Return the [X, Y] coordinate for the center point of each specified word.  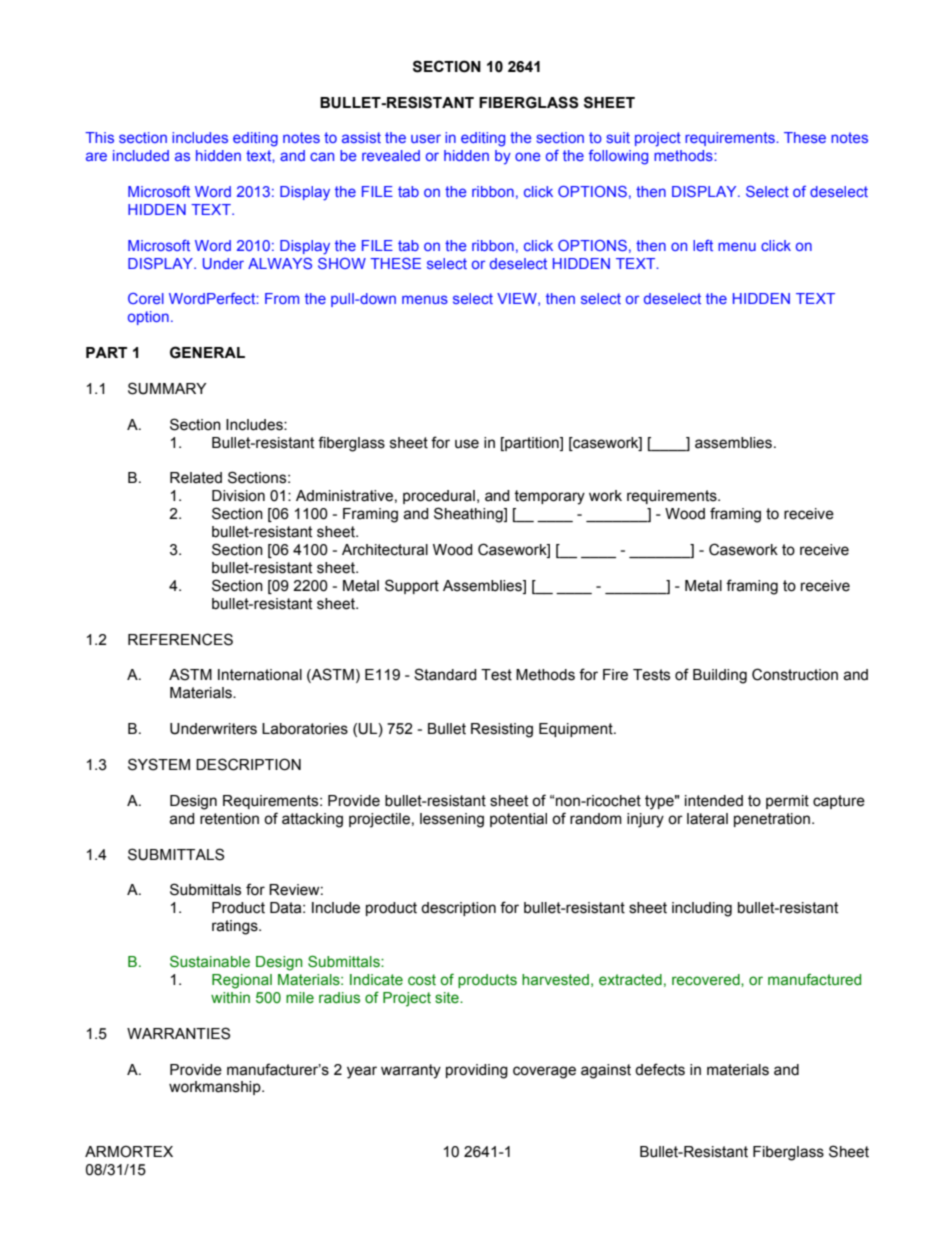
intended [714, 801]
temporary [549, 497]
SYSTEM [159, 764]
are [96, 156]
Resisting [502, 730]
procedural [439, 497]
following [618, 157]
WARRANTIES [178, 1033]
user [426, 138]
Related [196, 478]
